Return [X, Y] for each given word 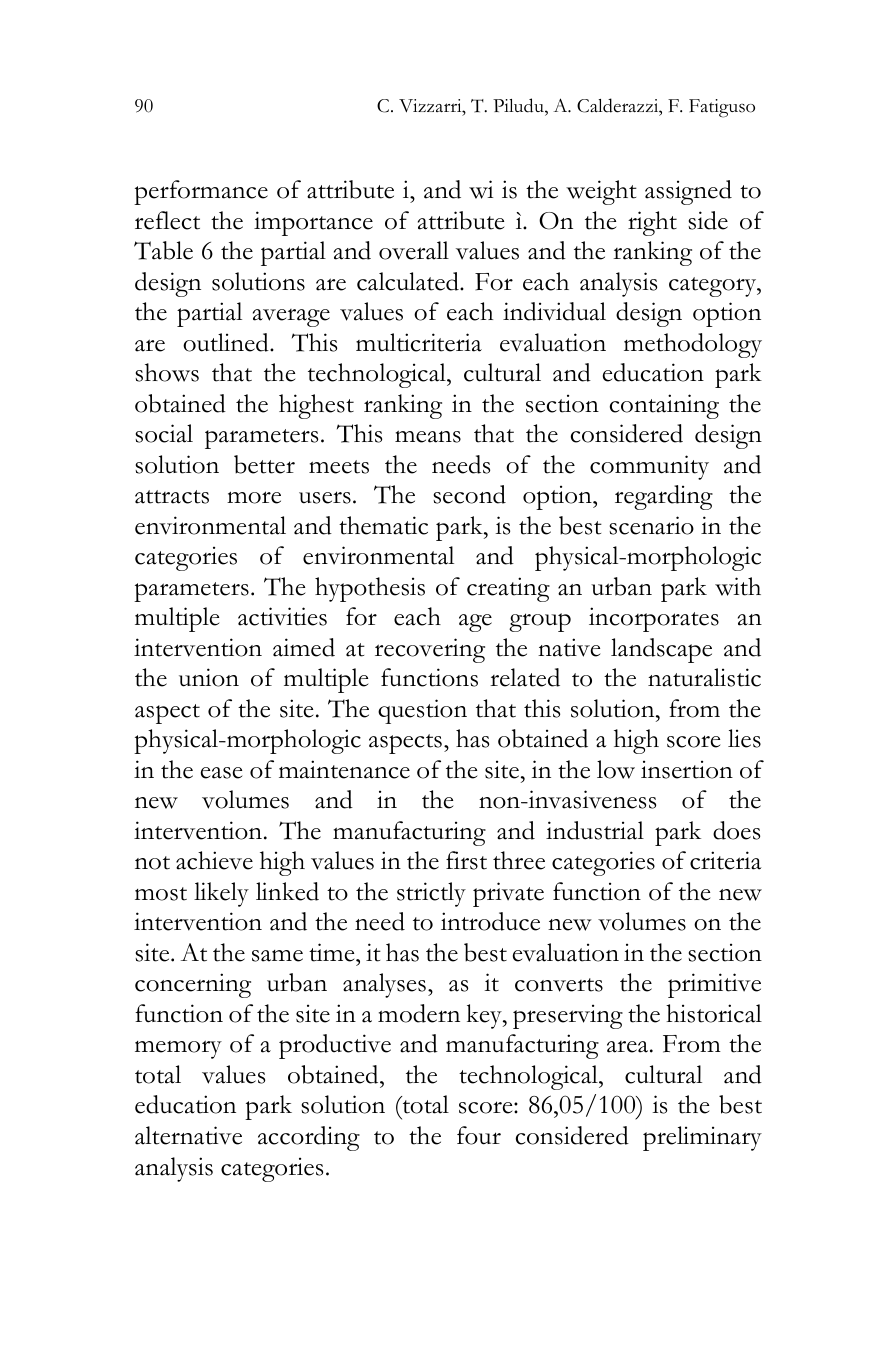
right [652, 223]
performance [201, 192]
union [209, 677]
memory [178, 1049]
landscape [661, 650]
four [479, 1135]
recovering [430, 650]
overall [414, 250]
